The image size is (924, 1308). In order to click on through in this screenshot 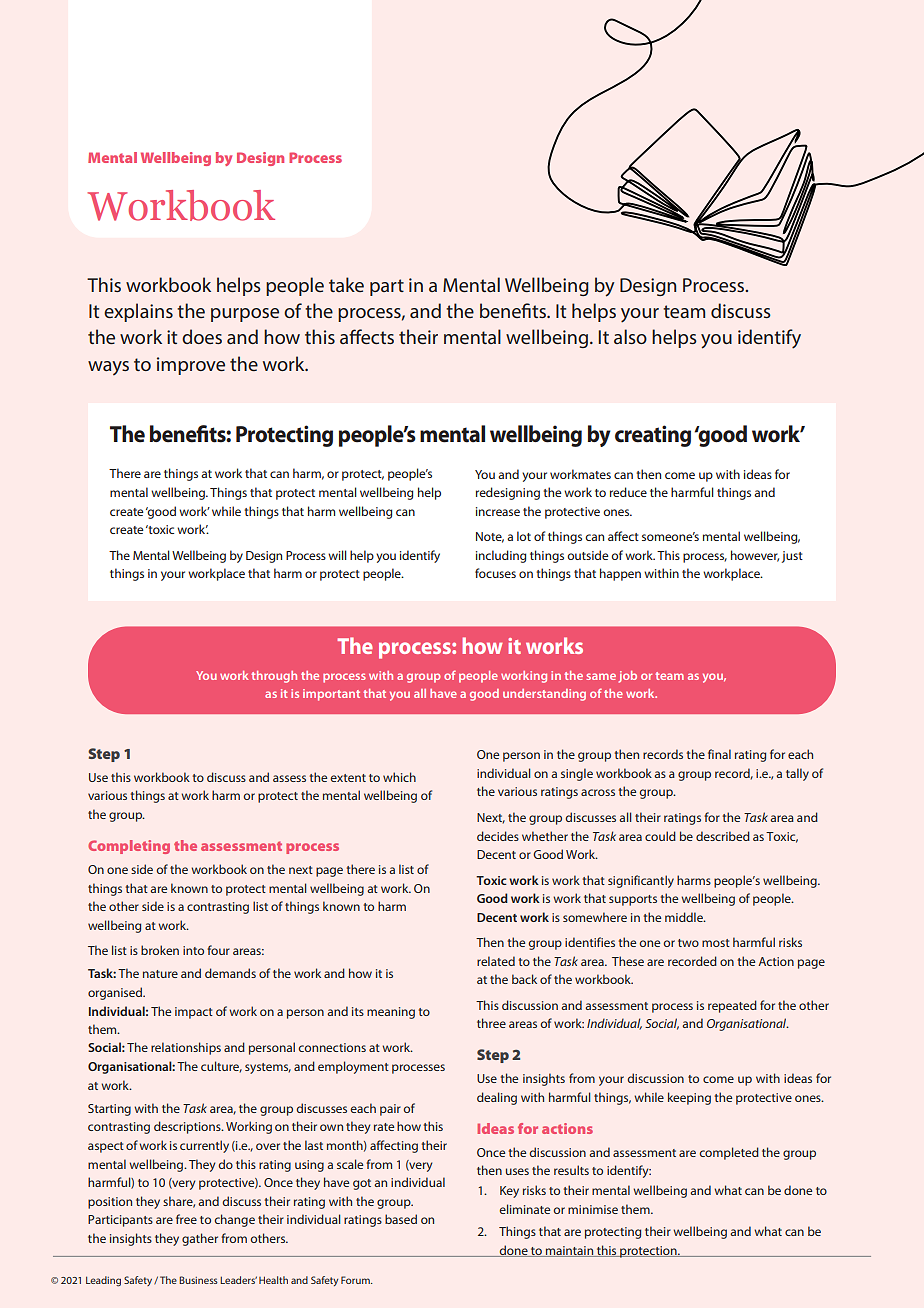, I will do `click(274, 677)`.
